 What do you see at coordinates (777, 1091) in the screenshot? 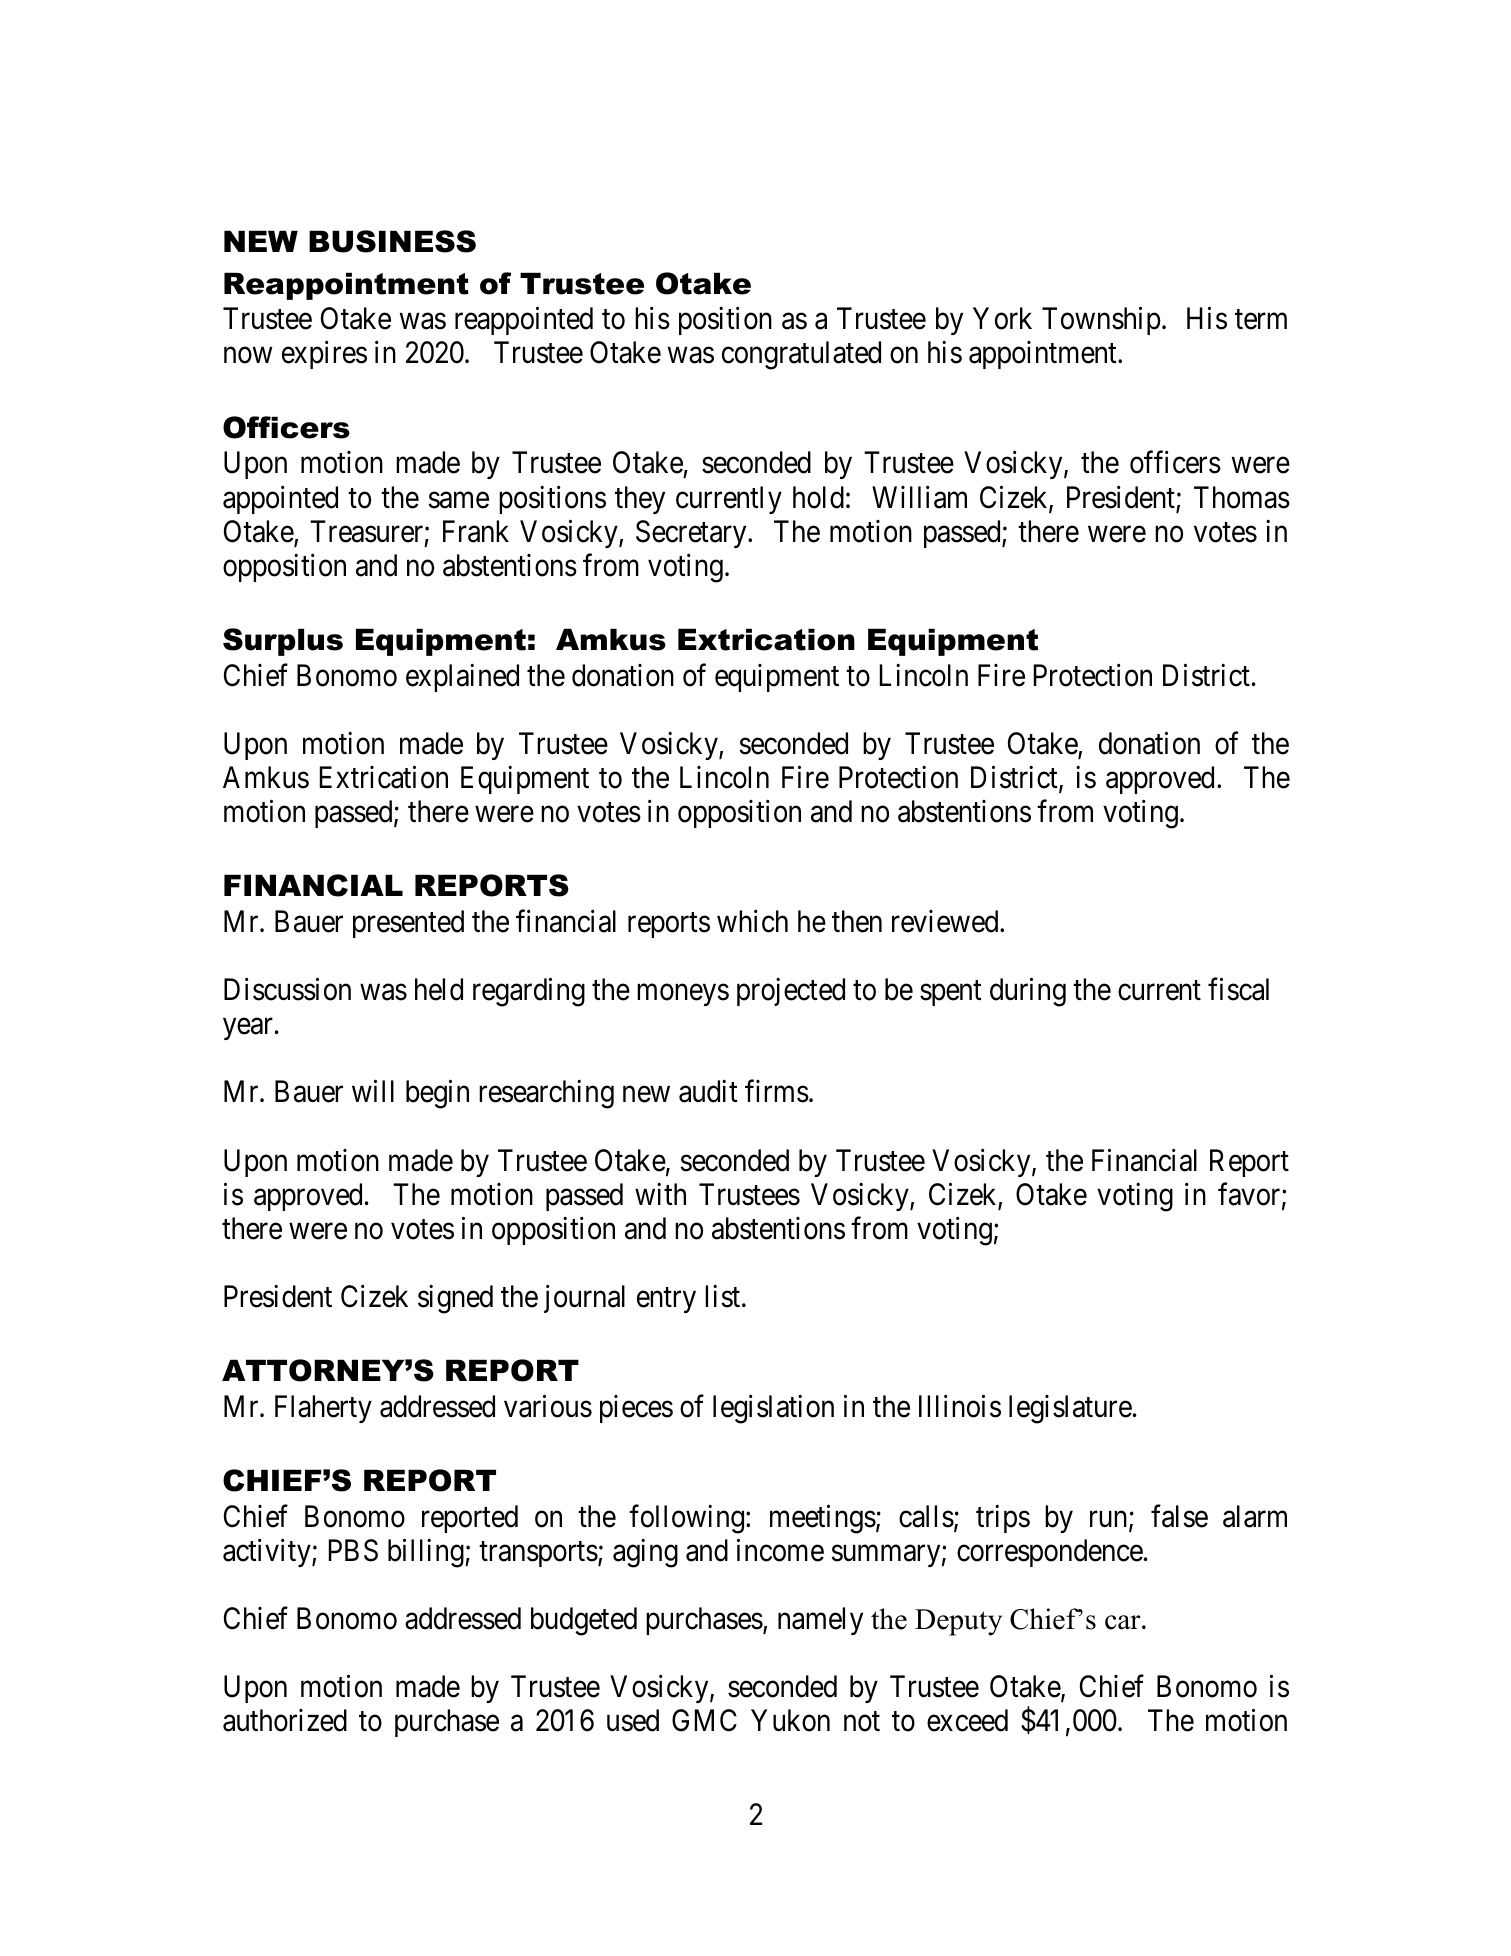
I see `firms` at bounding box center [777, 1091].
